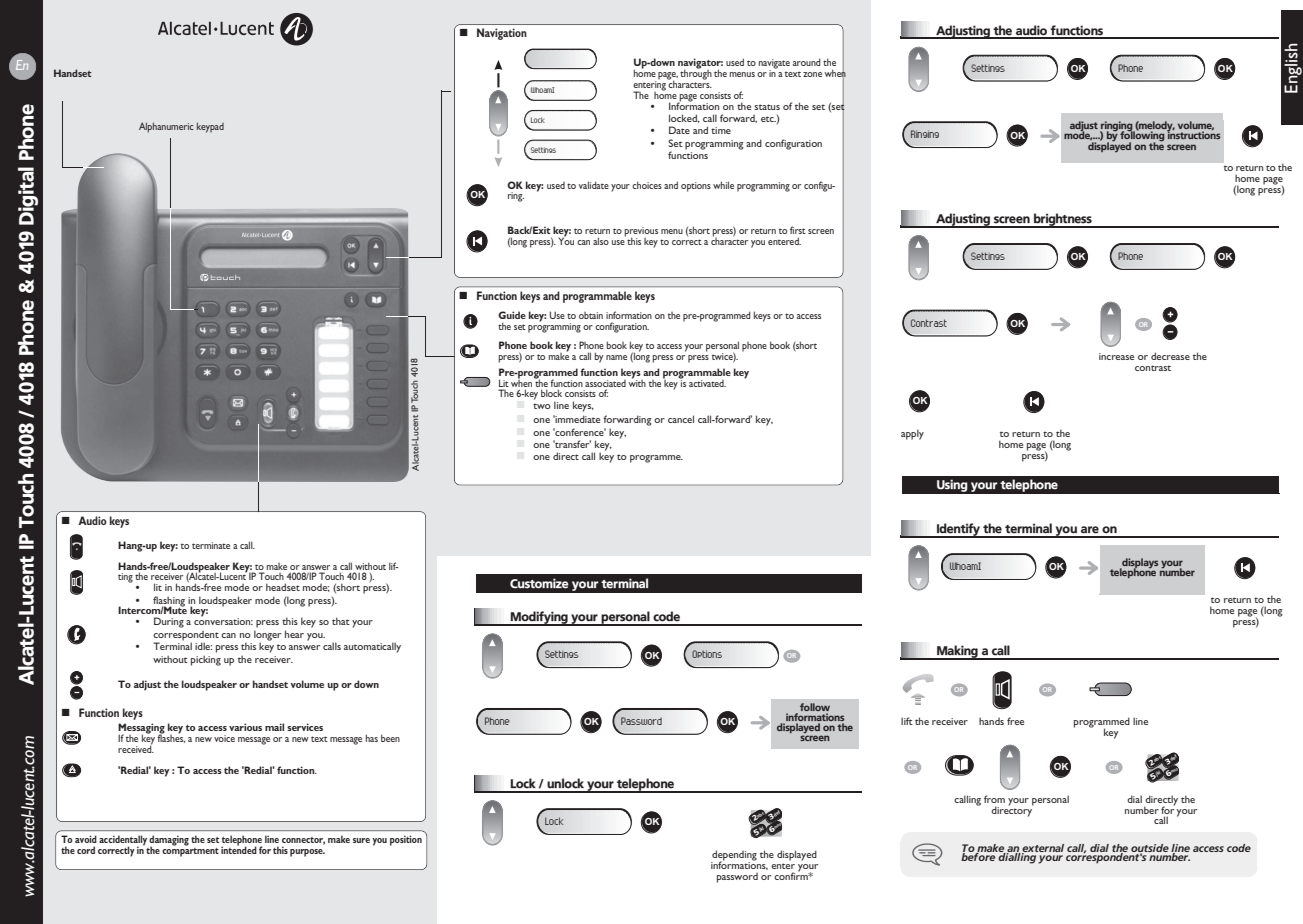  Describe the element at coordinates (734, 856) in the screenshot. I see `depending` at that location.
